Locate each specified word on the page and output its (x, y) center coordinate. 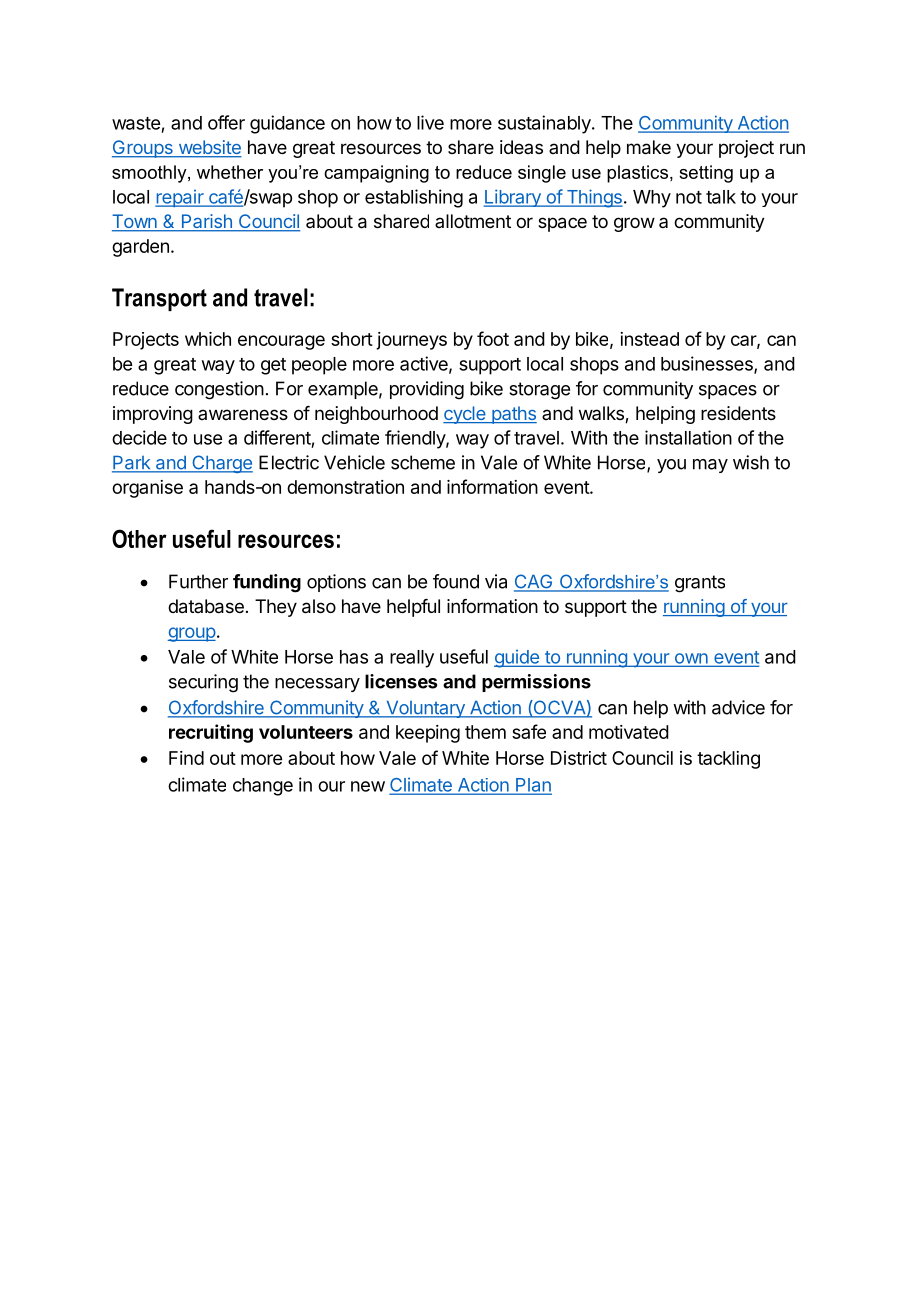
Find (186, 758)
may (710, 466)
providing (427, 390)
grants (700, 584)
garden (140, 248)
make (649, 147)
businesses (708, 364)
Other (139, 538)
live (430, 122)
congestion (219, 390)
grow (634, 224)
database (206, 606)
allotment (473, 221)
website (209, 148)
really (412, 659)
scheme (423, 462)
